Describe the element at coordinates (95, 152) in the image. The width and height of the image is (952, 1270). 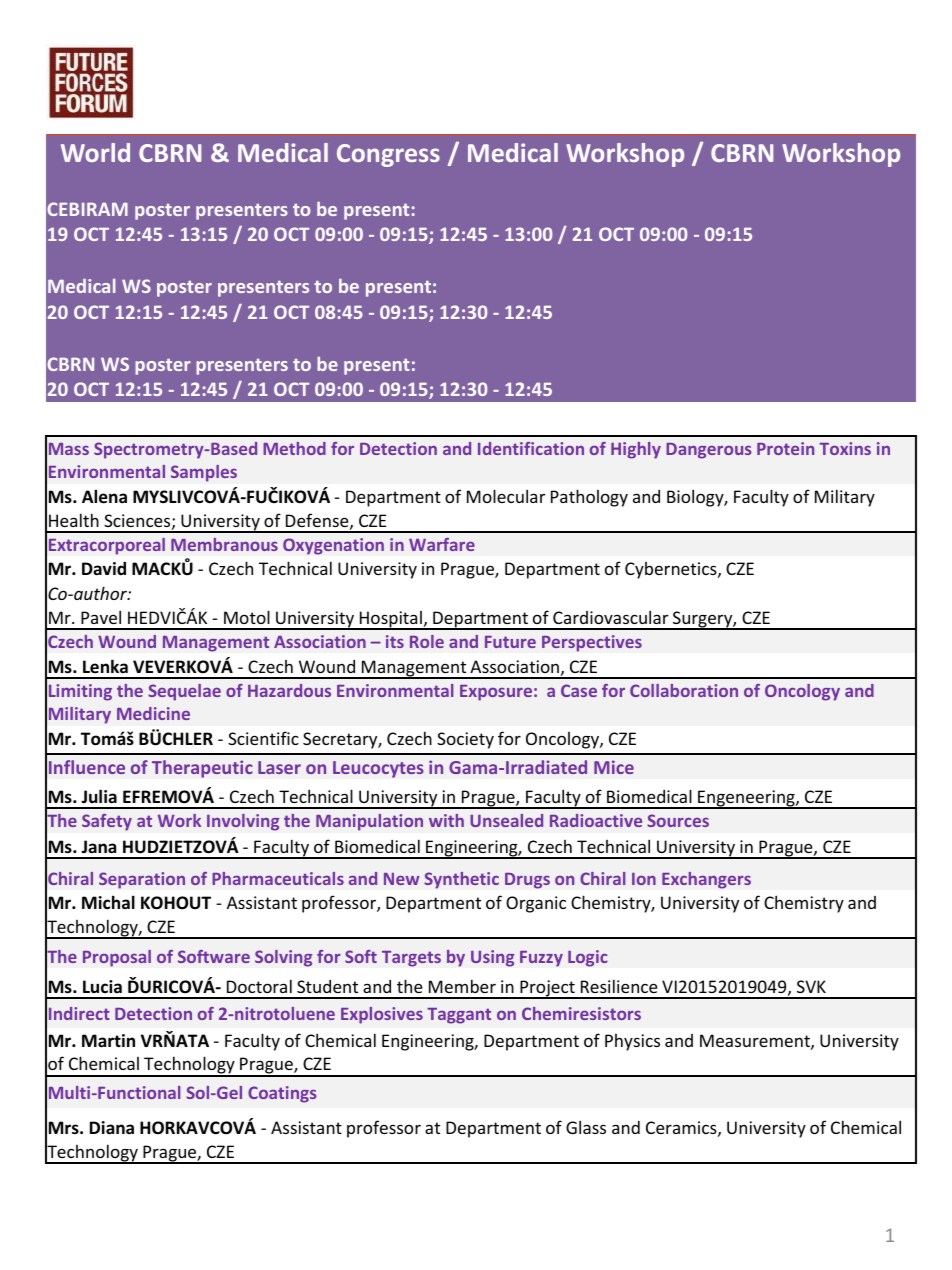
I see `World` at that location.
